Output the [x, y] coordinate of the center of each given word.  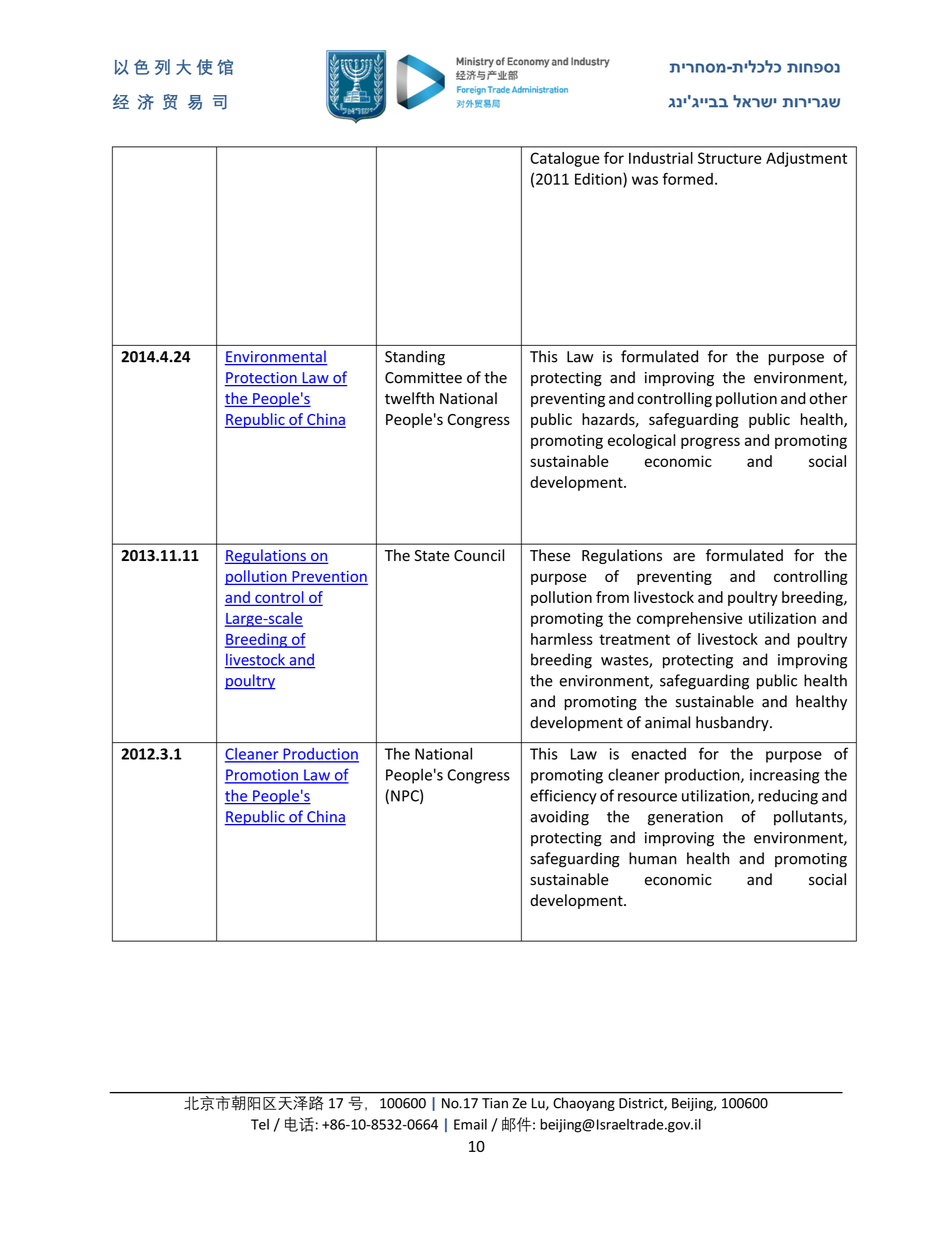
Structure [729, 158]
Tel [260, 1124]
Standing [415, 358]
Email [470, 1124]
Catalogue [565, 159]
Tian [495, 1103]
